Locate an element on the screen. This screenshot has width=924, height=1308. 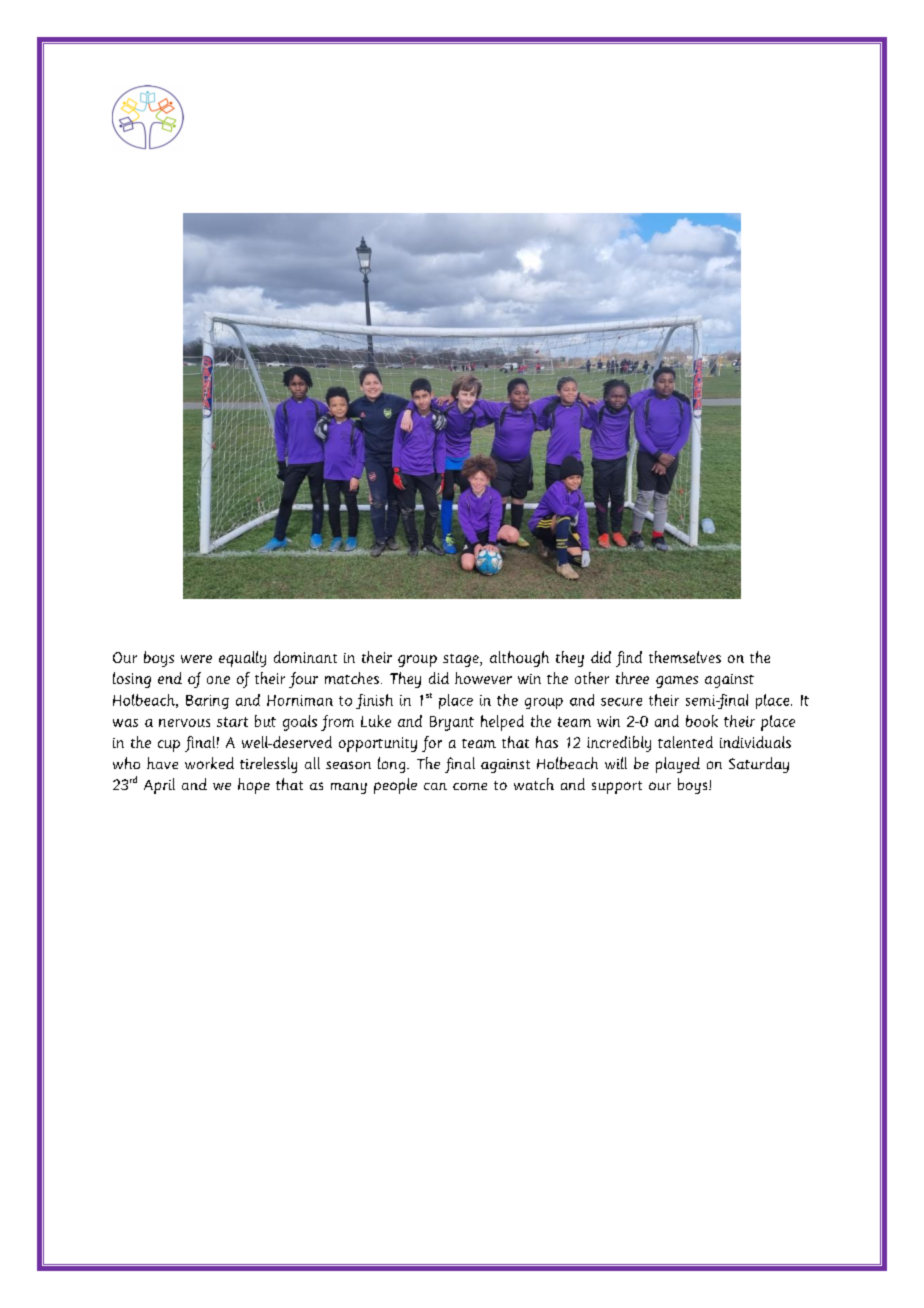
nervous is located at coordinates (184, 723).
